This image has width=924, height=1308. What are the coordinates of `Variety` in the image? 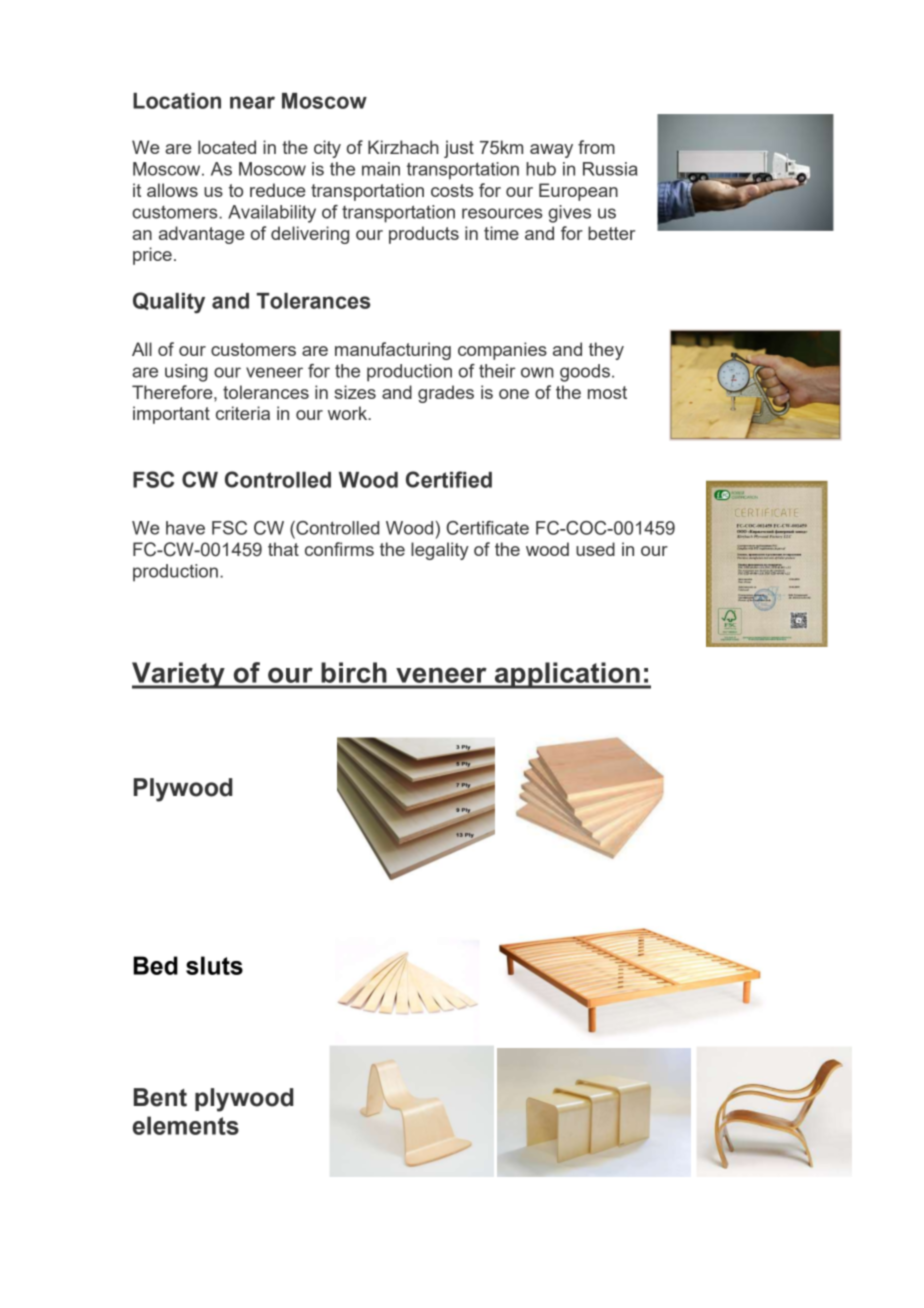 It's located at (179, 675).
